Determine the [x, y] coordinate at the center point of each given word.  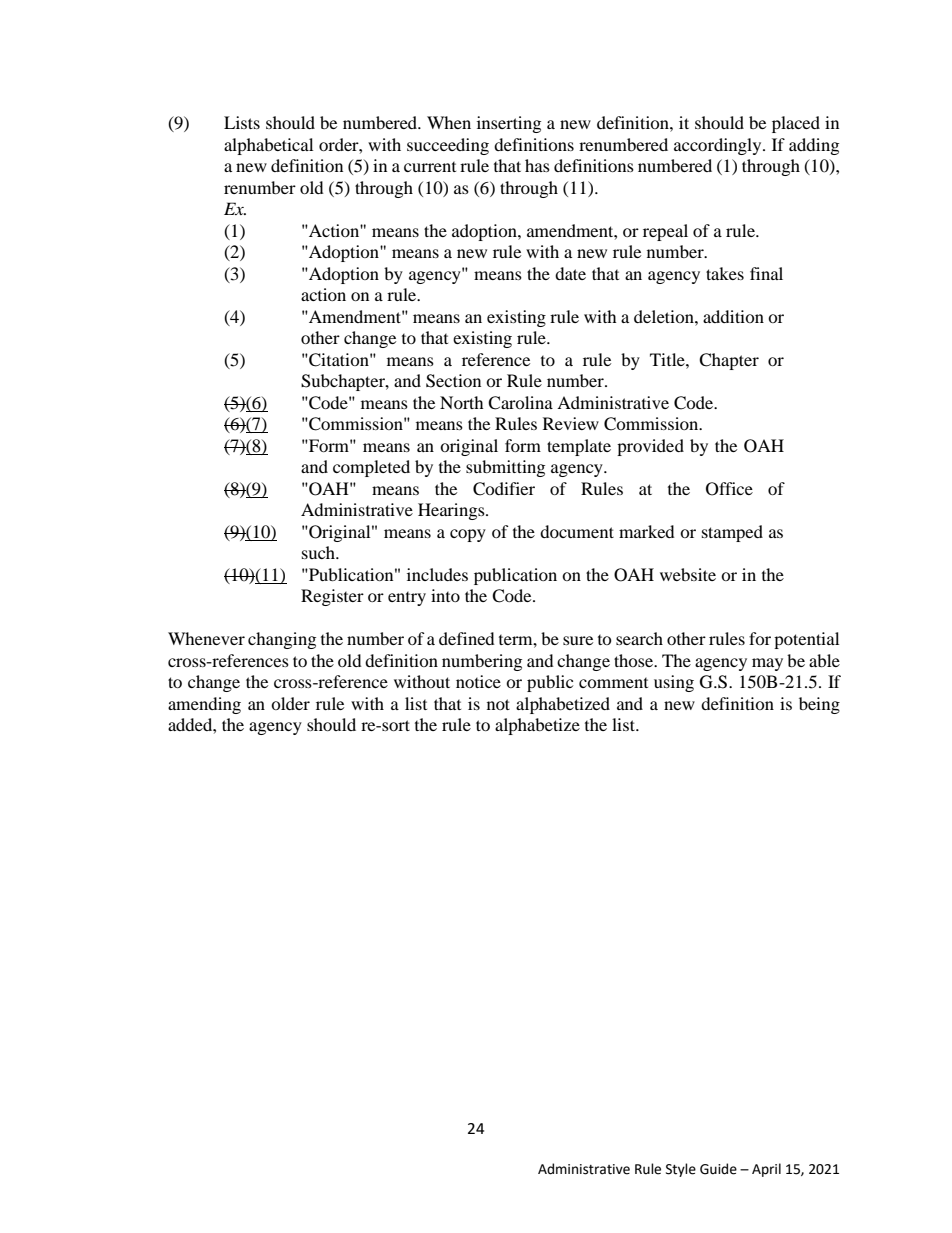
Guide [718, 1169]
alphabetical [268, 146]
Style [681, 1170]
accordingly [719, 146]
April [766, 1170]
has [537, 165]
